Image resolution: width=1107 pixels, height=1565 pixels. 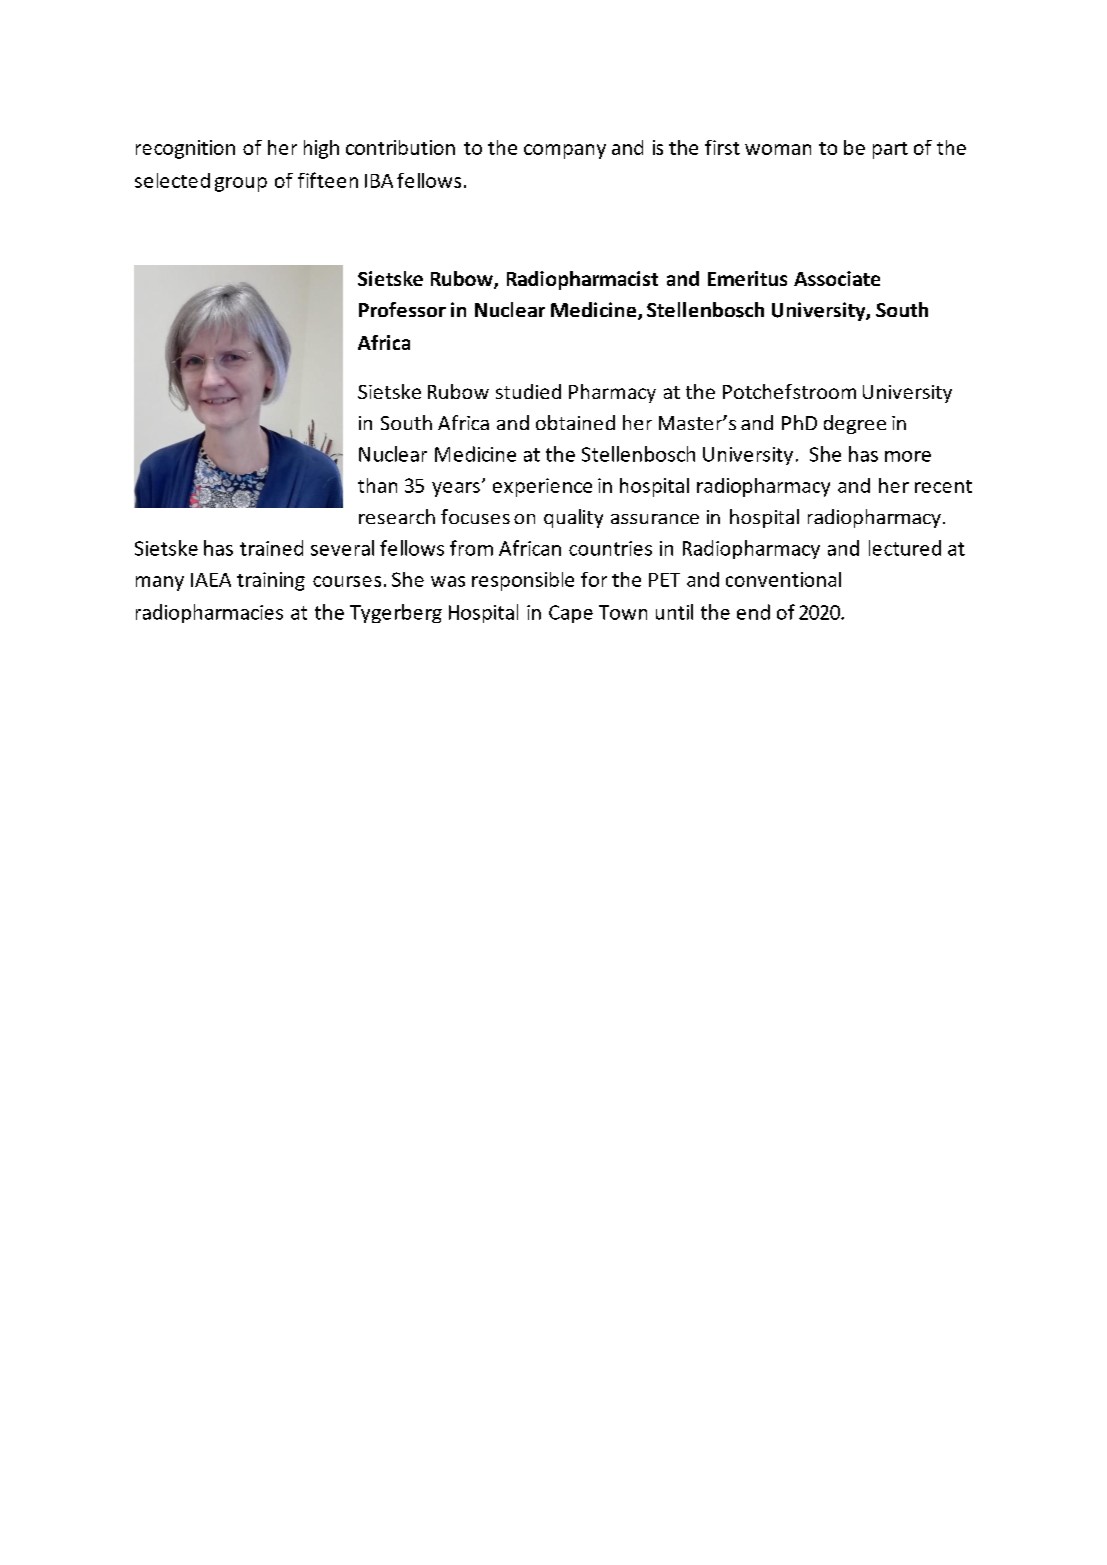 What do you see at coordinates (908, 456) in the screenshot?
I see `more` at bounding box center [908, 456].
